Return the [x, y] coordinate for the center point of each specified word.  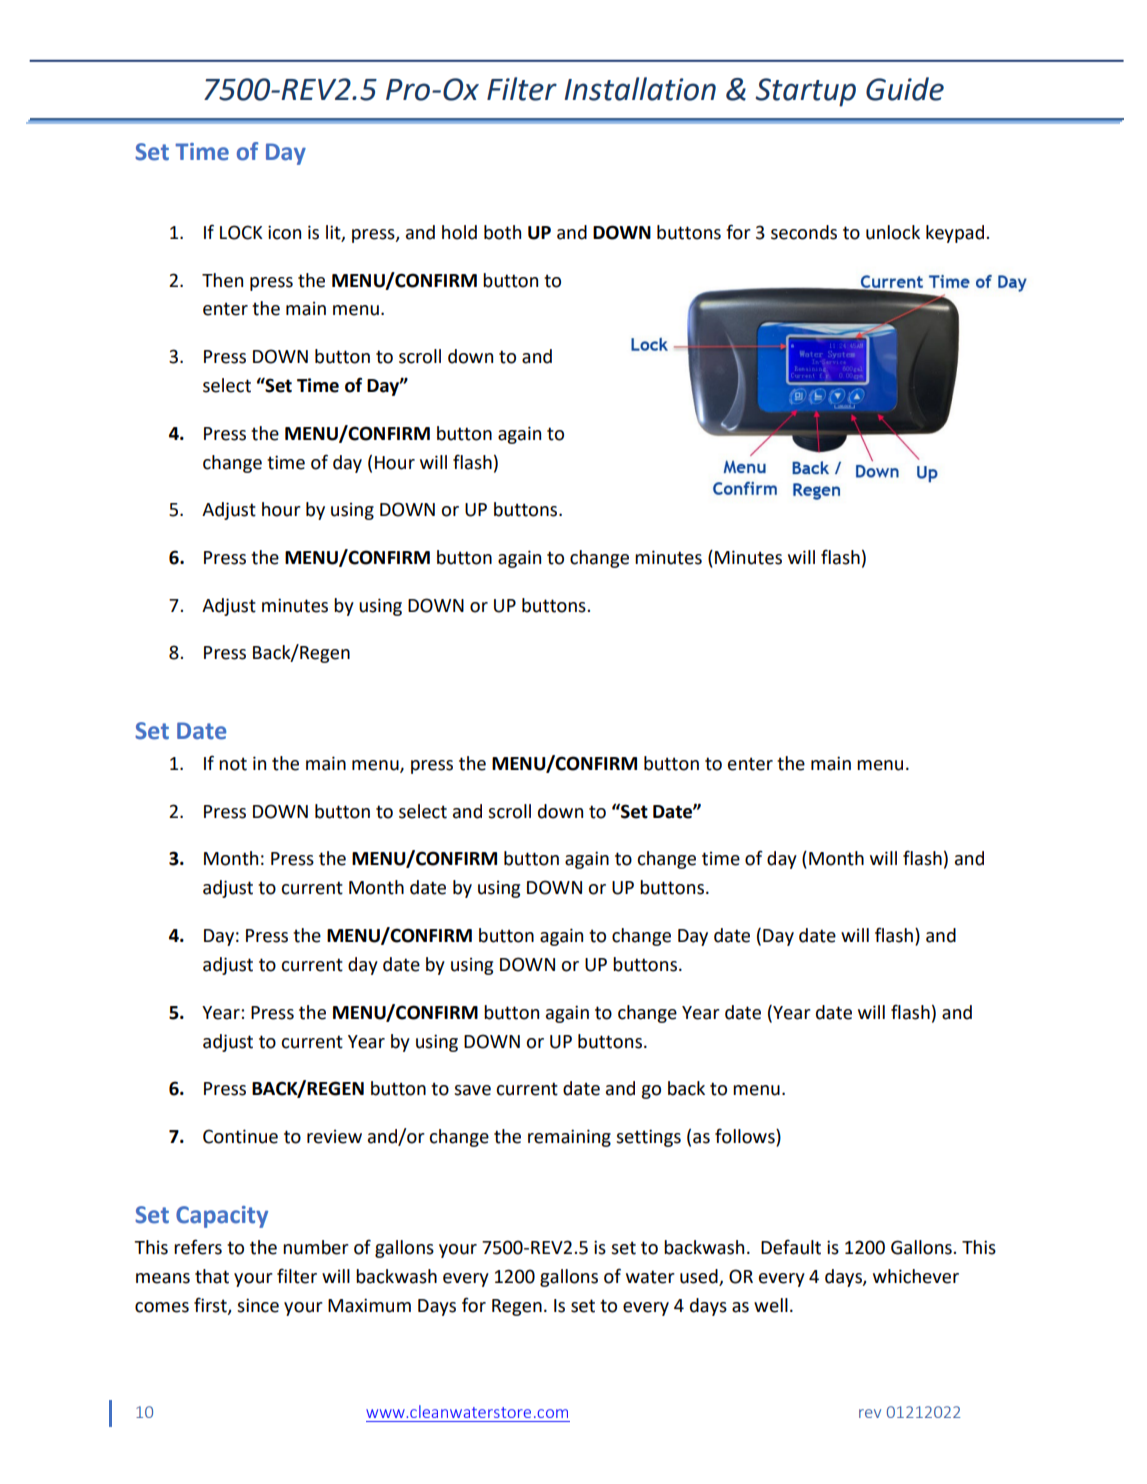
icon [284, 232]
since [258, 1305]
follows [746, 1137]
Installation [640, 89]
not [233, 764]
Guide [905, 89]
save [472, 1090]
